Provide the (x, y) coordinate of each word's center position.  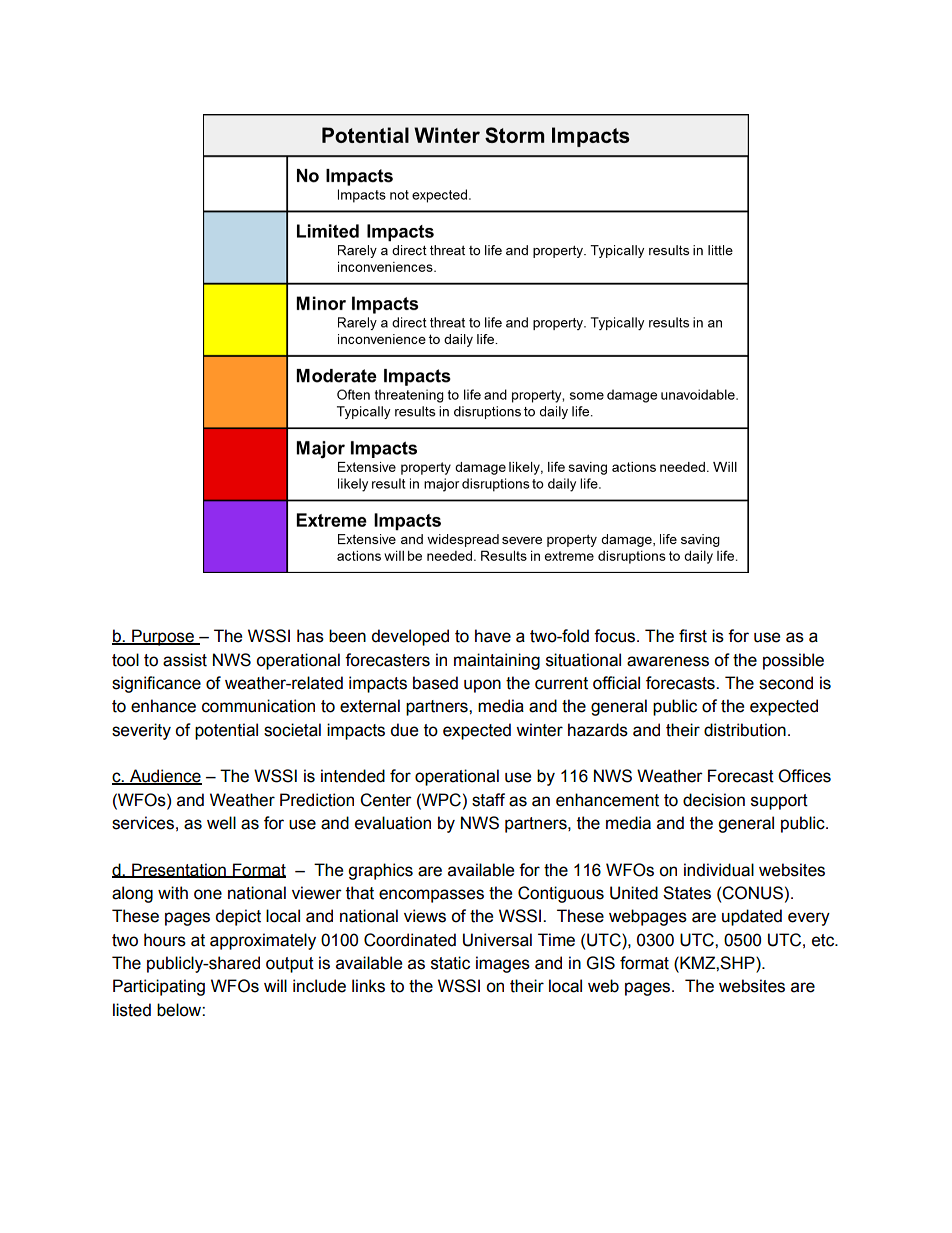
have (493, 636)
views (425, 916)
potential (226, 731)
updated (752, 917)
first (693, 636)
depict (238, 917)
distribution (745, 730)
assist (185, 660)
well (221, 823)
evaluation (393, 823)
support (779, 802)
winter (539, 730)
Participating (159, 987)
